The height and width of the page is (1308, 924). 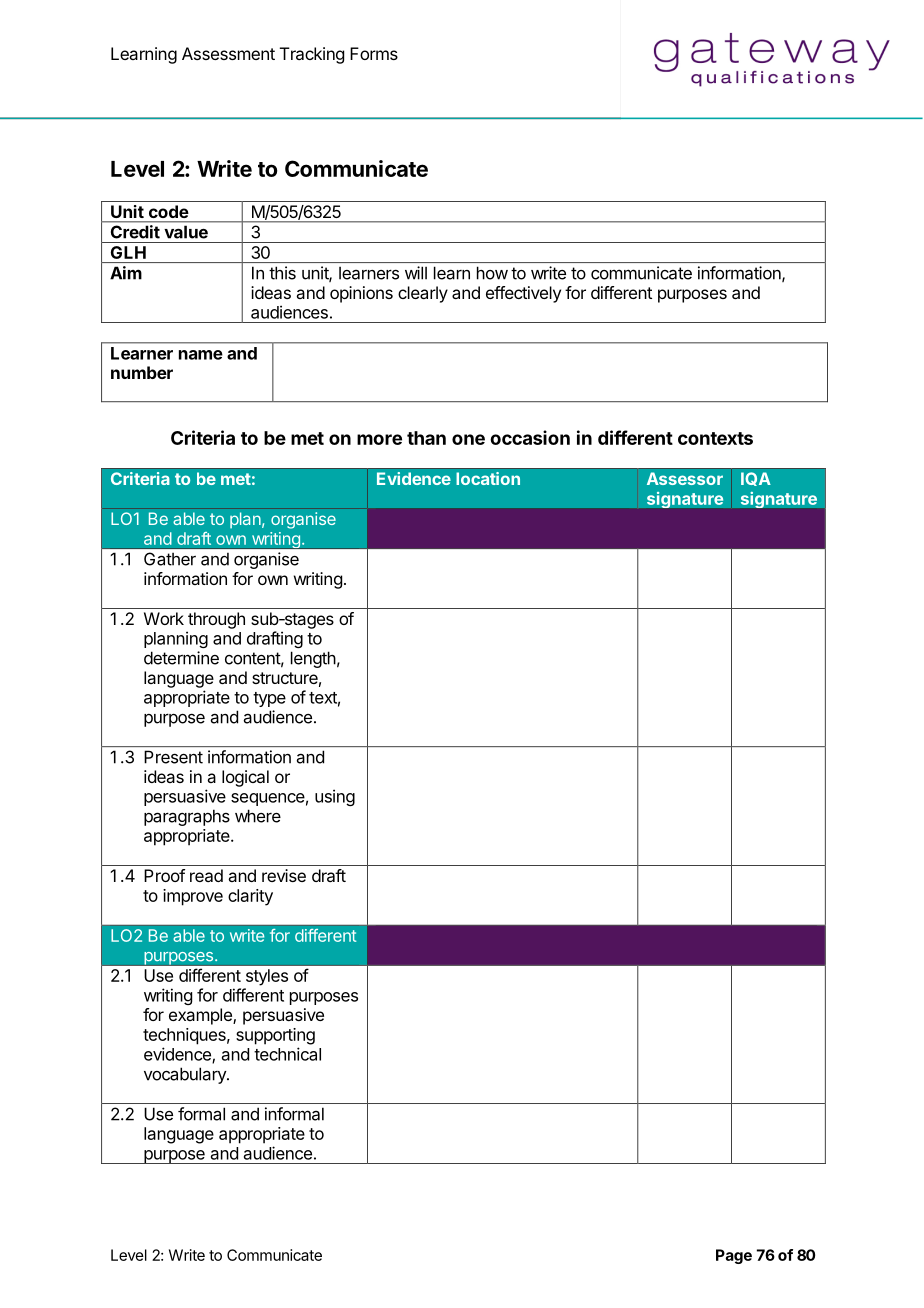 I want to click on than, so click(x=426, y=438).
